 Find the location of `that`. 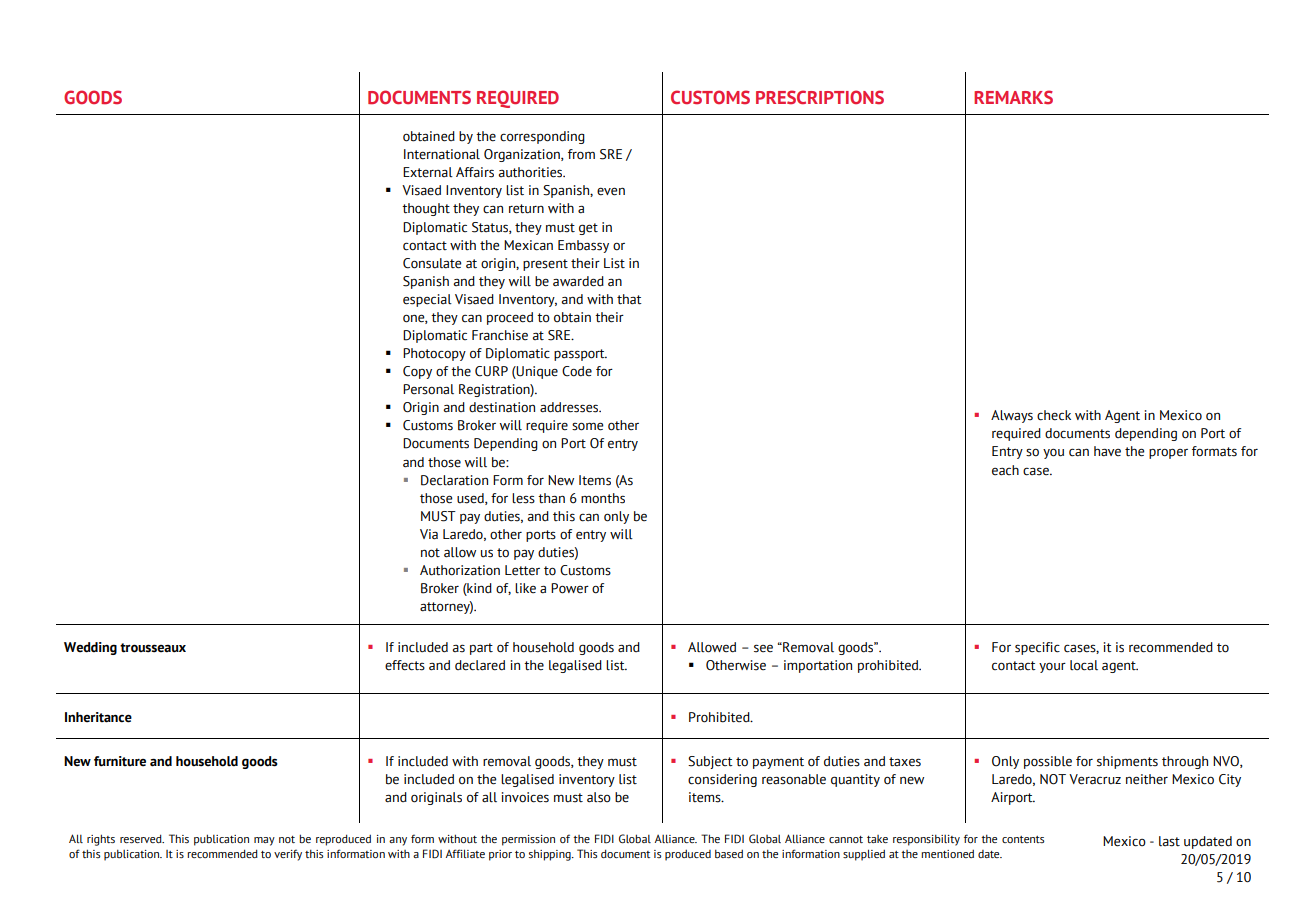

that is located at coordinates (629, 299).
